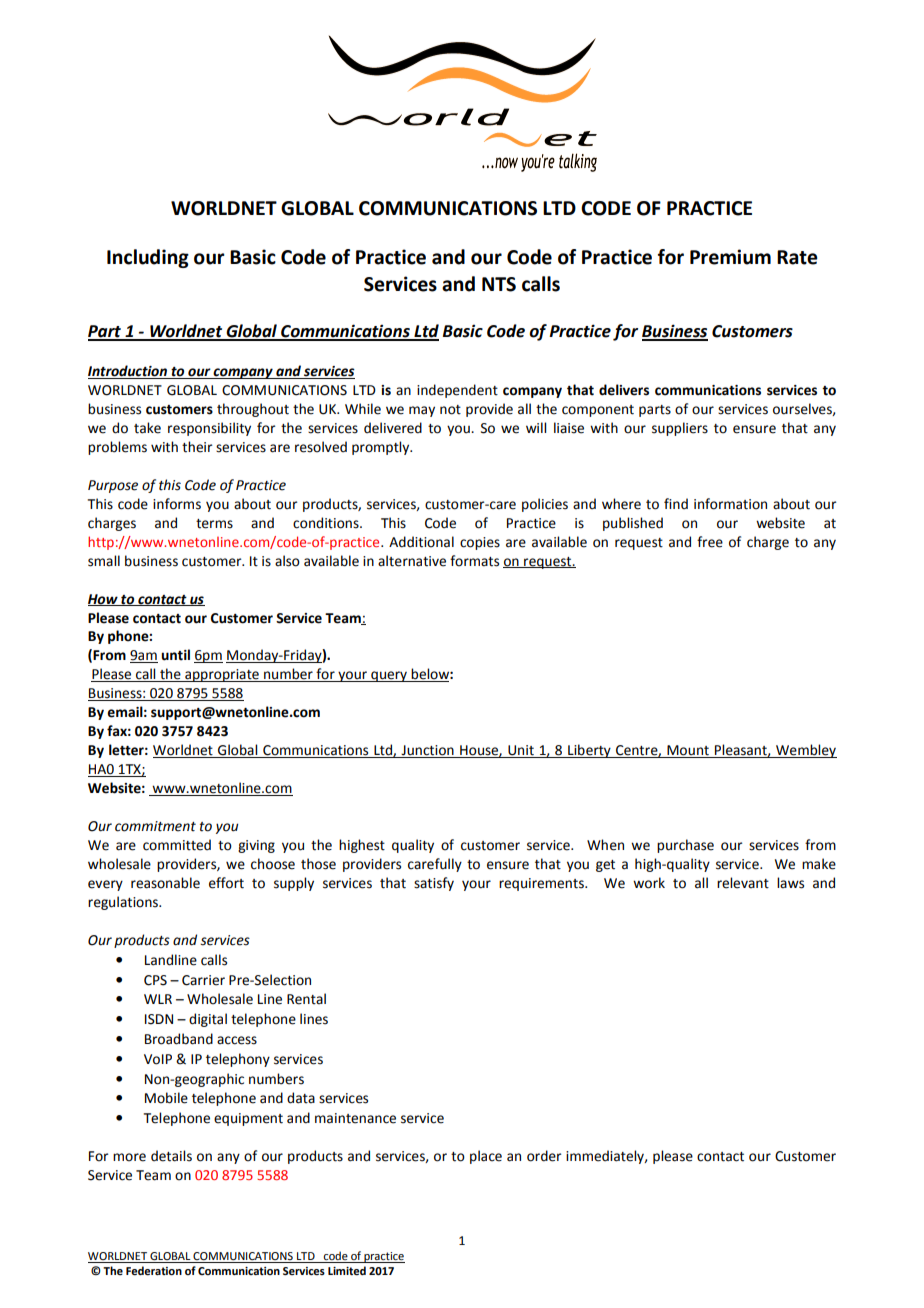 The height and width of the image is (1308, 924). I want to click on independent, so click(457, 391).
